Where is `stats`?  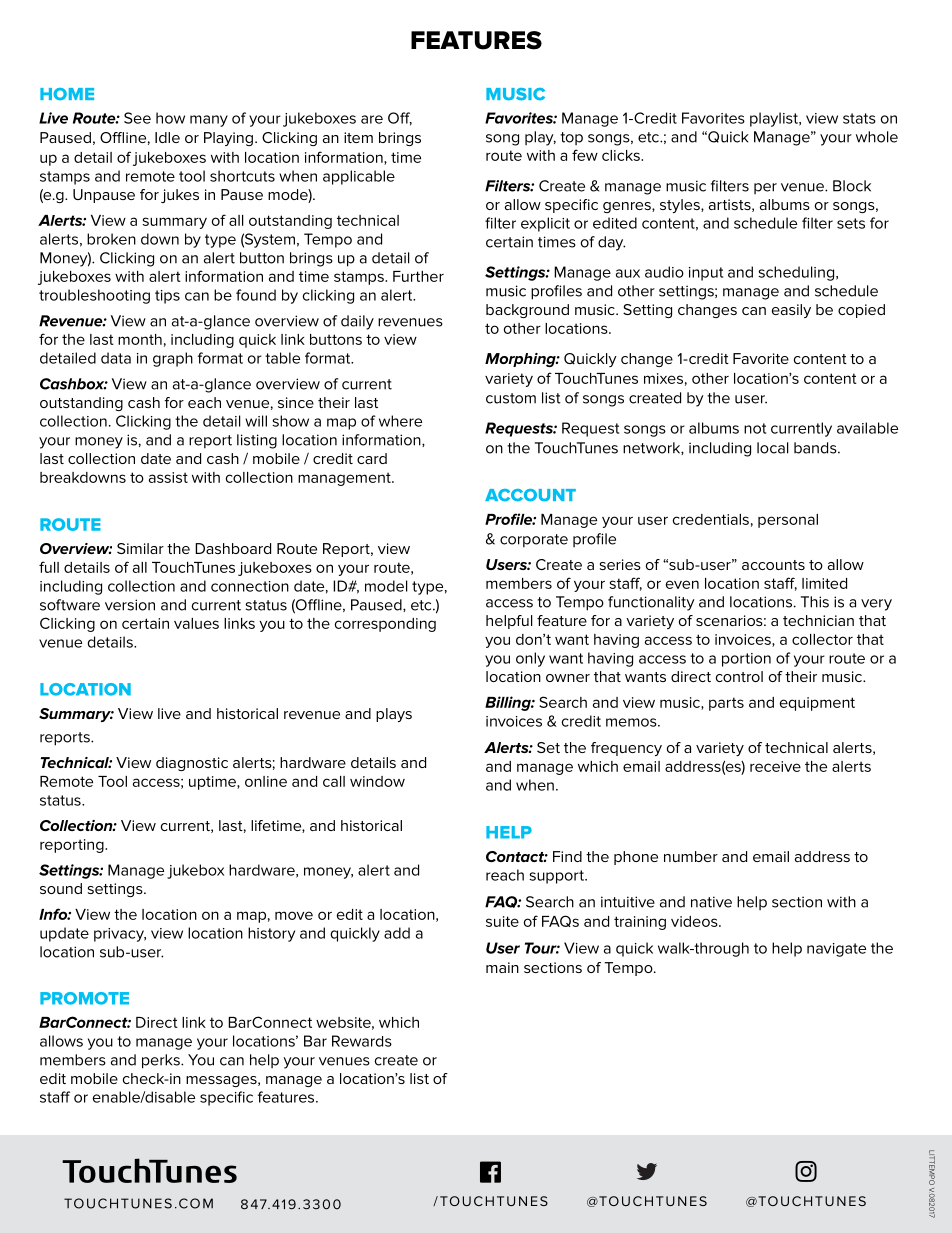
stats is located at coordinates (859, 118).
